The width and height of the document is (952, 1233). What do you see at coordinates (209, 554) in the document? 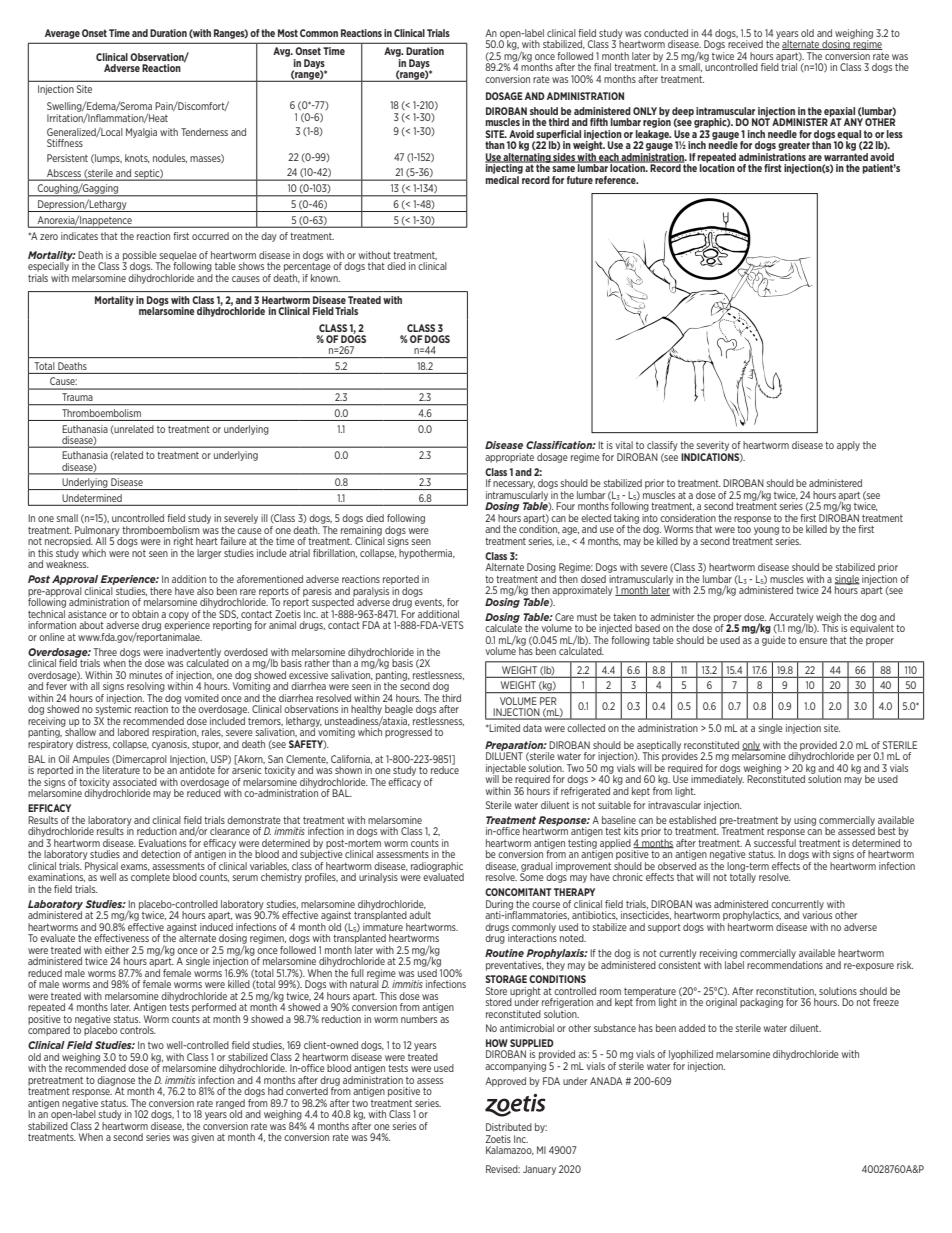
I see `larger` at bounding box center [209, 554].
